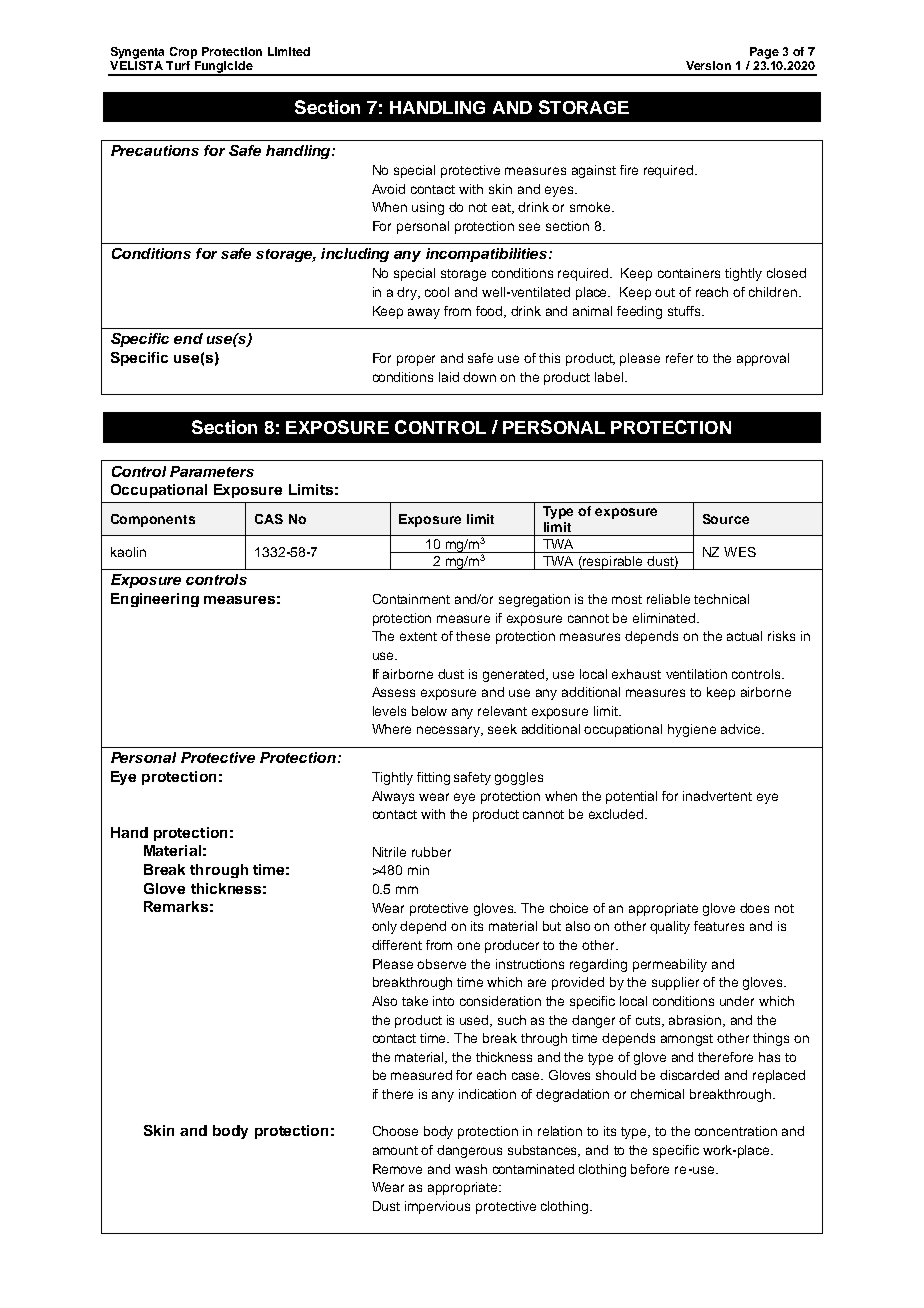 The image size is (924, 1308). I want to click on concentration, so click(736, 1131).
